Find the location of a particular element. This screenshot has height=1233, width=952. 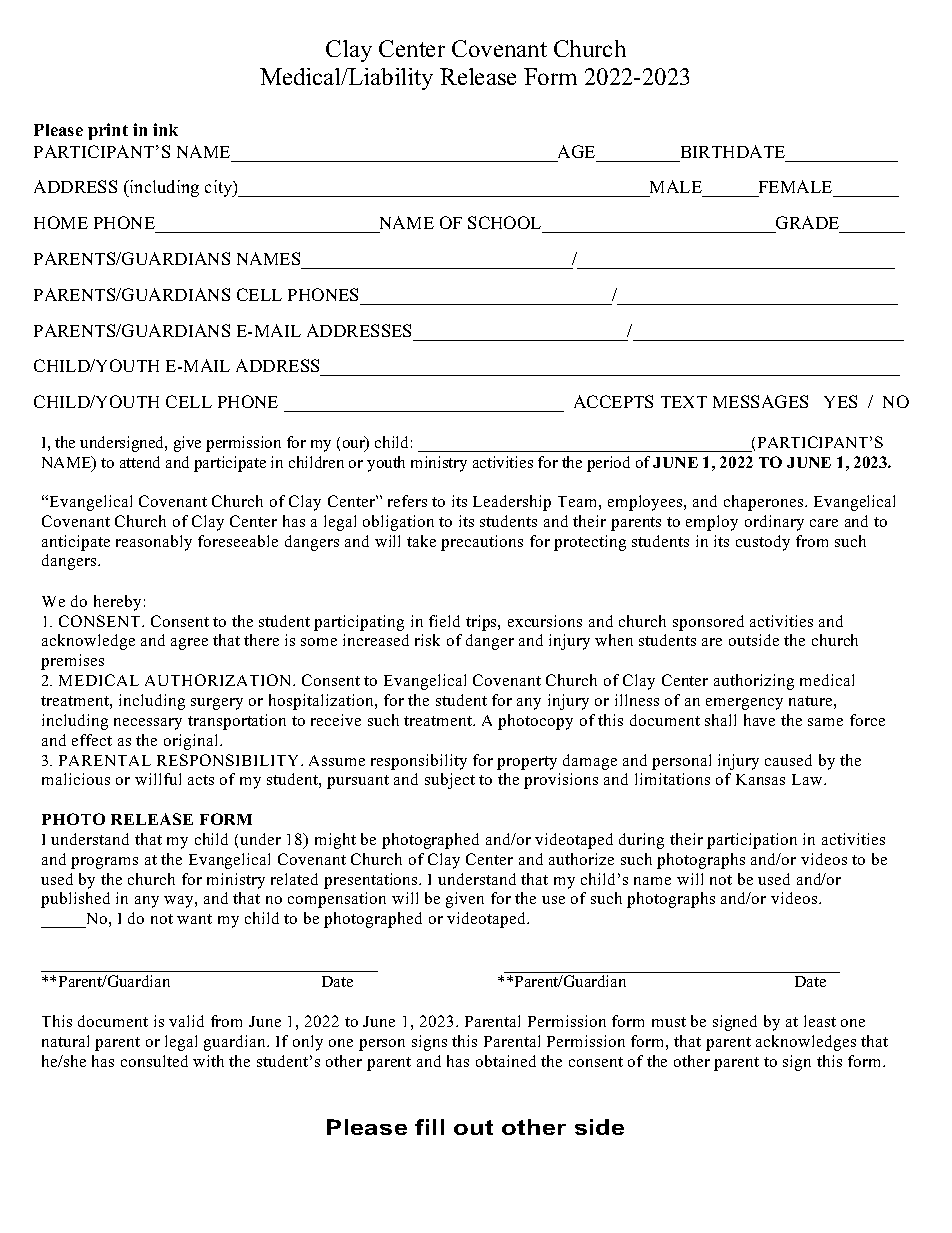

print is located at coordinates (108, 131).
